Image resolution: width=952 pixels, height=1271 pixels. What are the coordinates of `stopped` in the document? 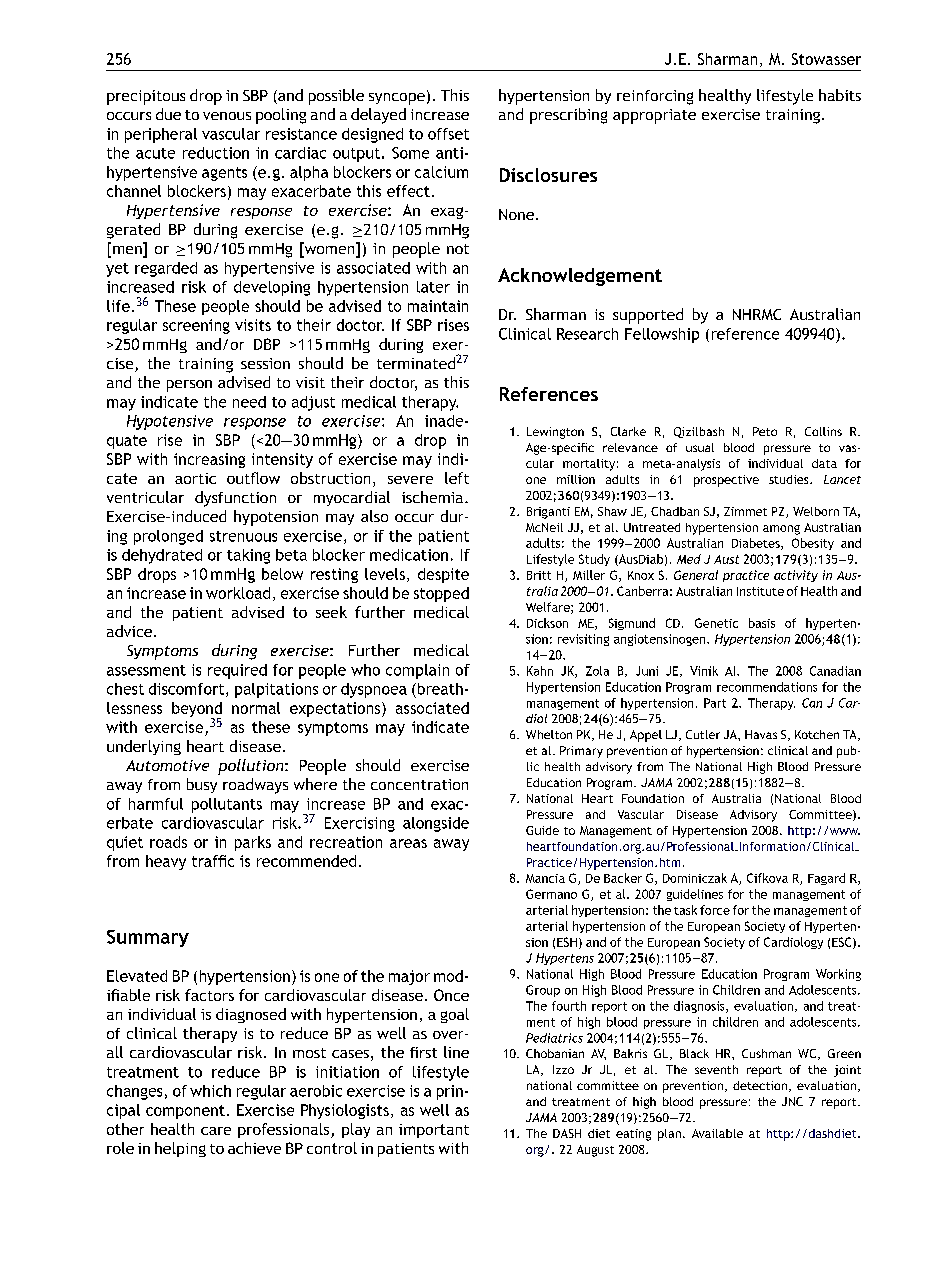 It's located at (441, 594).
